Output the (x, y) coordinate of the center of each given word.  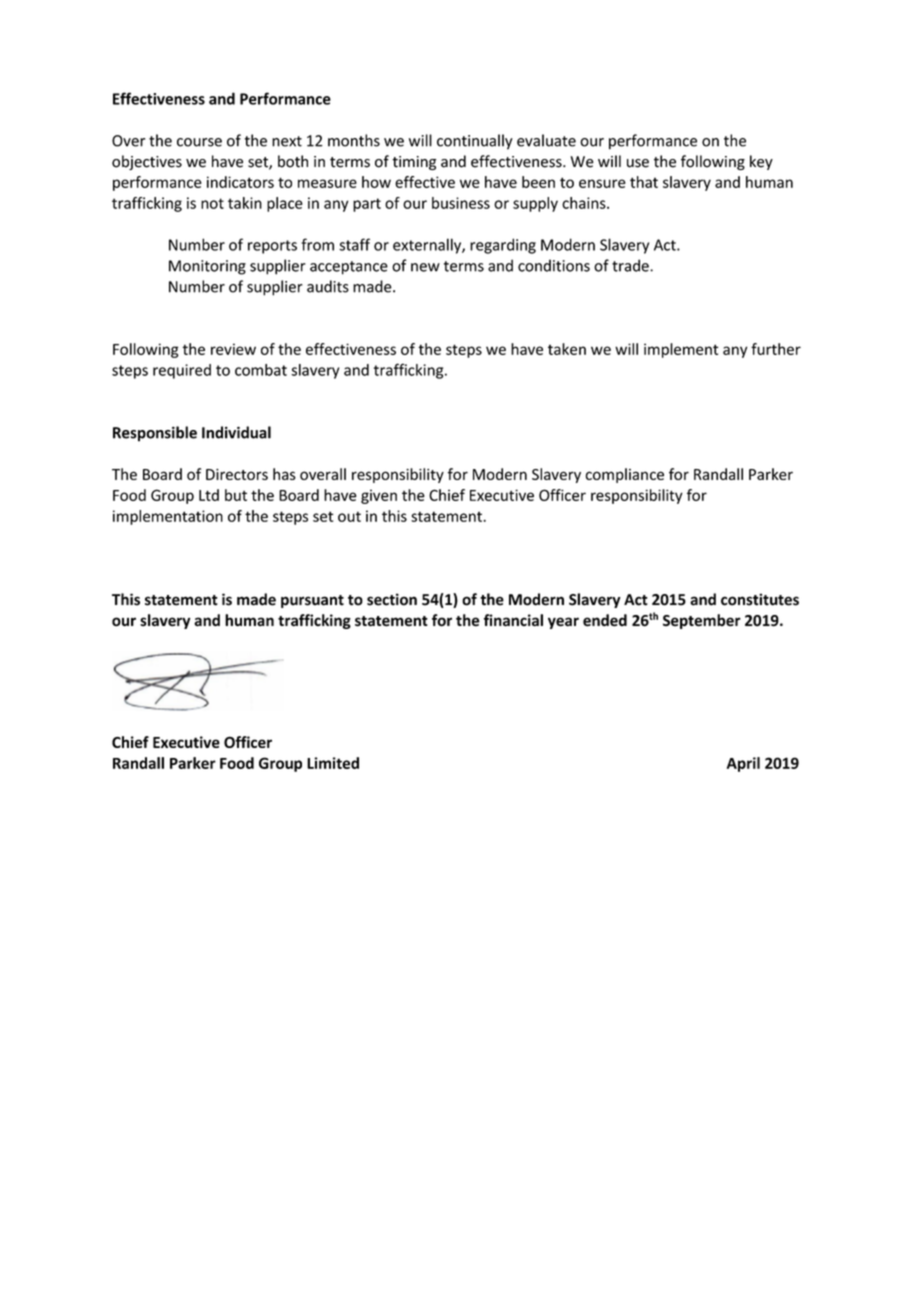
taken (567, 349)
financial (513, 620)
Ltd (209, 495)
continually (475, 142)
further (776, 349)
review (233, 349)
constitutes (760, 599)
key (761, 162)
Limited (333, 763)
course (199, 142)
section (392, 599)
